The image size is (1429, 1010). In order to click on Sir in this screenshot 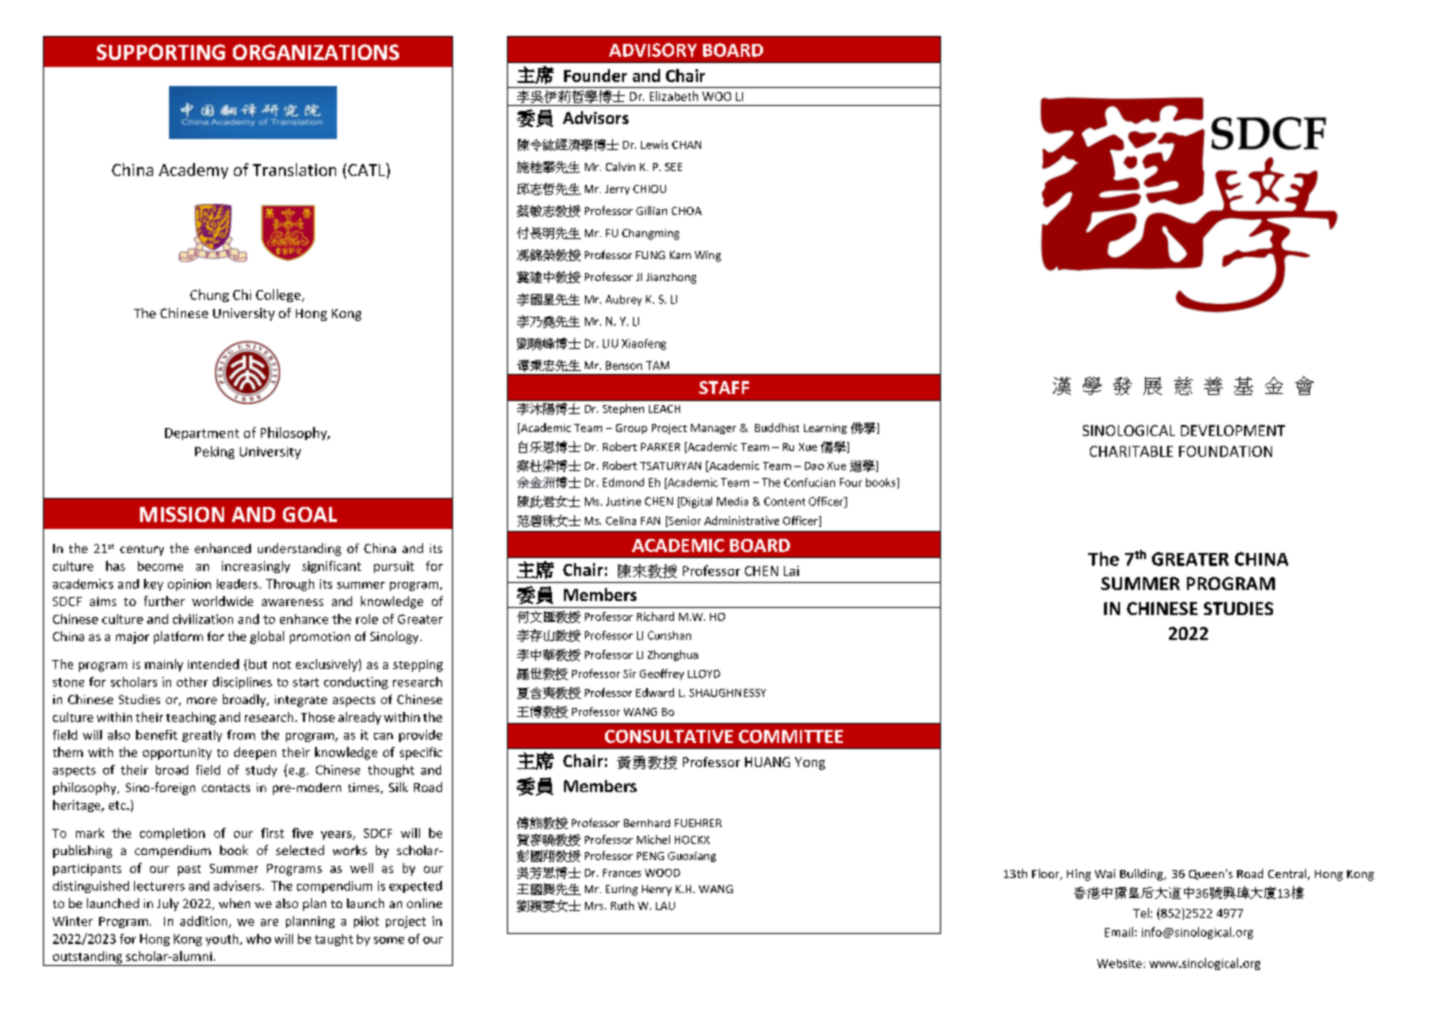, I will do `click(629, 673)`.
